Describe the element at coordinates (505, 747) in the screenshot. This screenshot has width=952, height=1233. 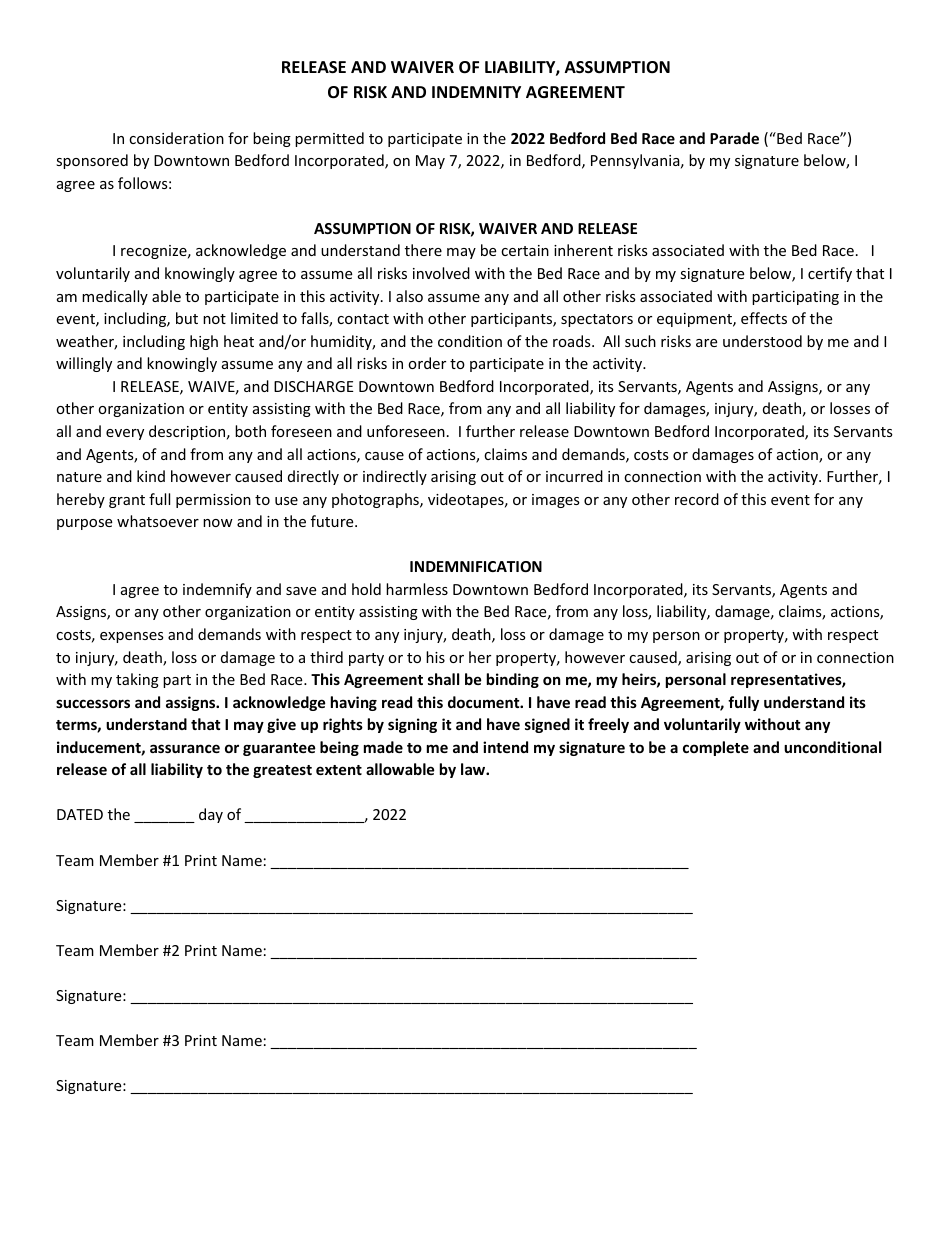
I see `intend` at that location.
